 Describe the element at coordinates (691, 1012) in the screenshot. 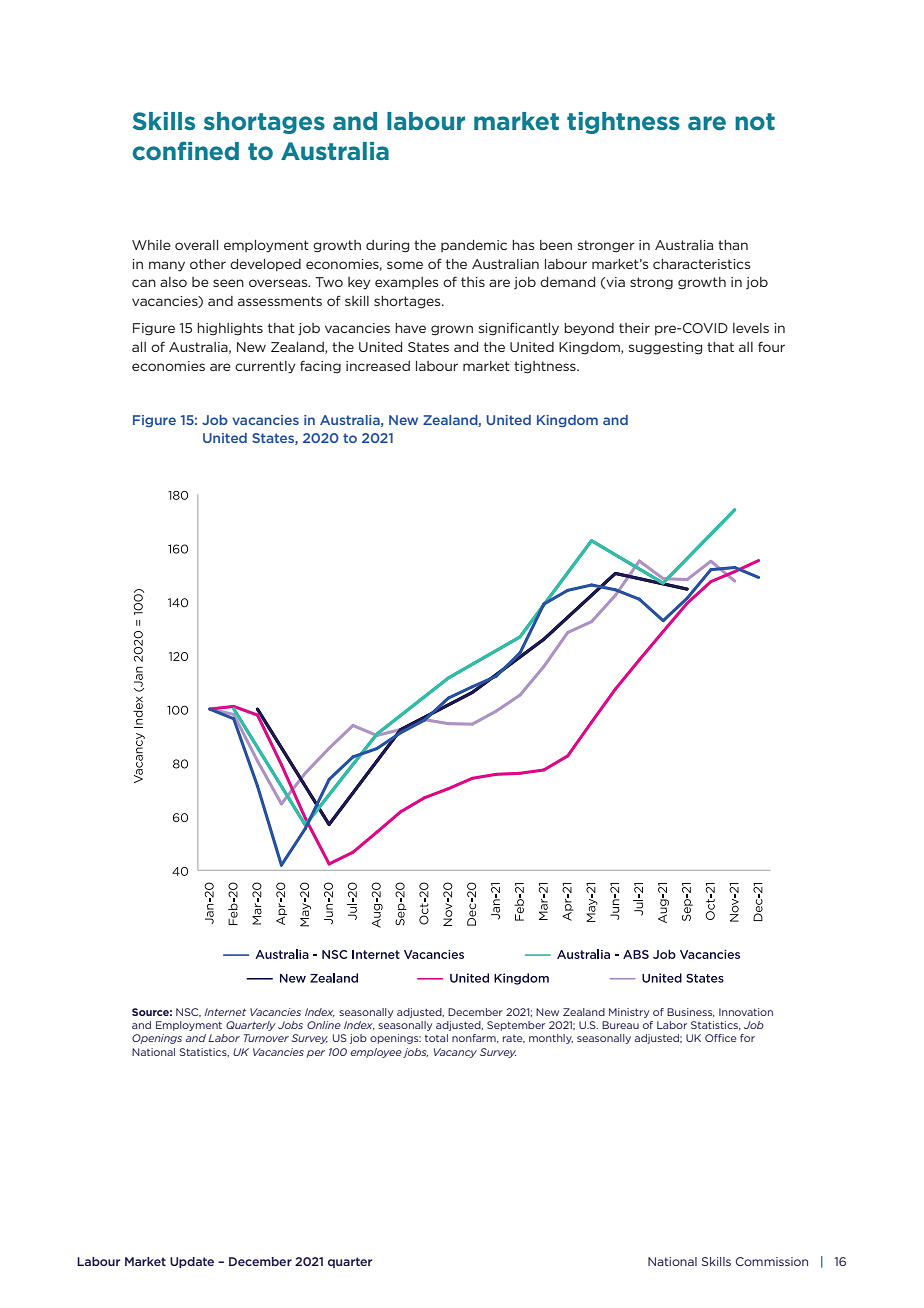

I see `Business` at that location.
